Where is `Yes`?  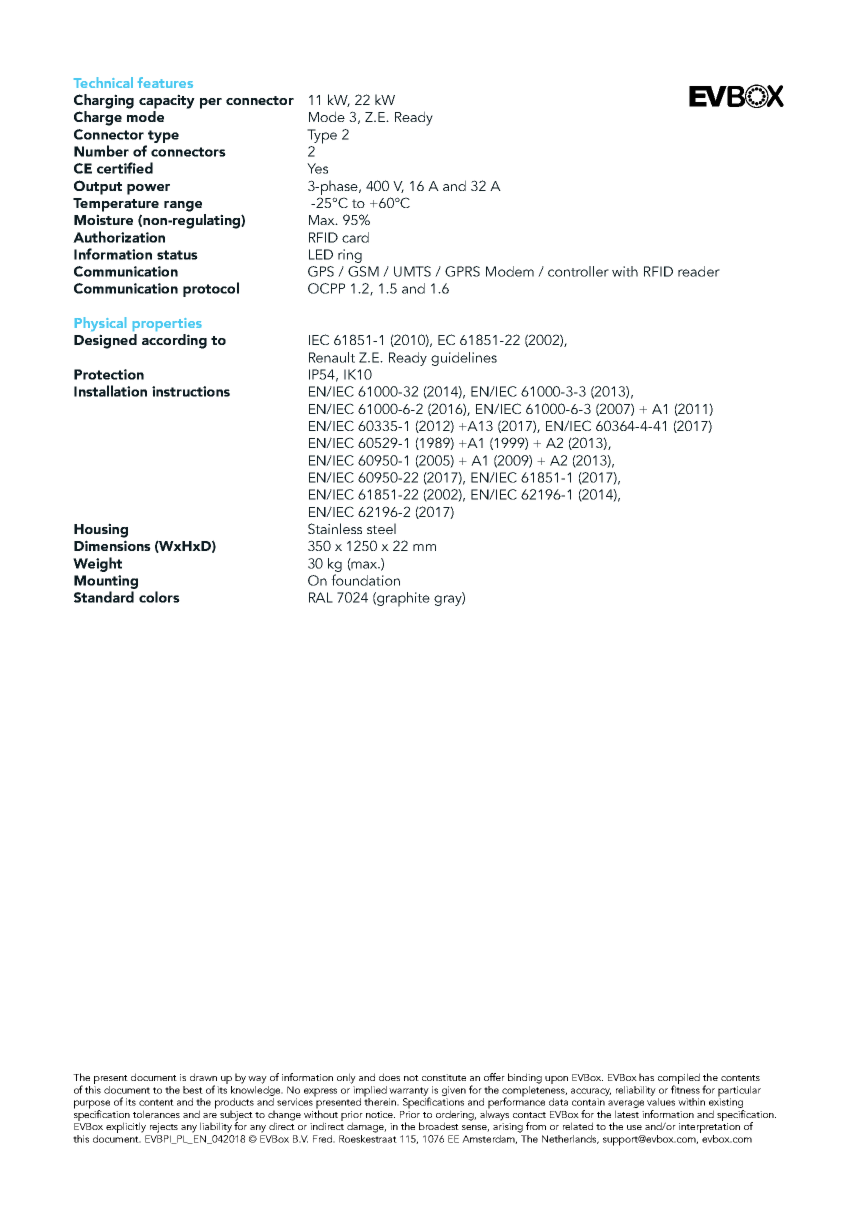
Yes is located at coordinates (317, 168).
